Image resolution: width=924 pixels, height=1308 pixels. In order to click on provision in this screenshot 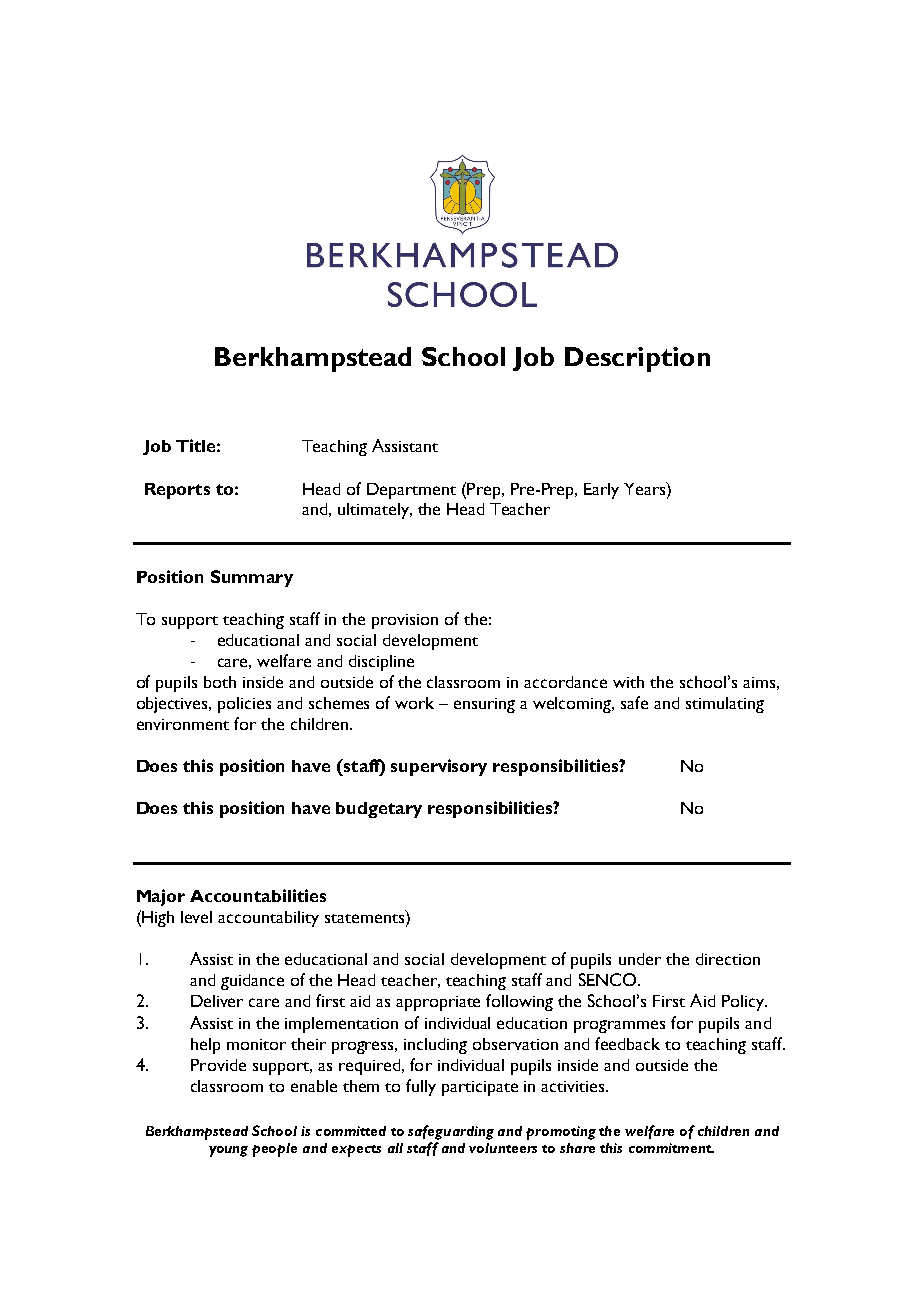, I will do `click(405, 621)`.
